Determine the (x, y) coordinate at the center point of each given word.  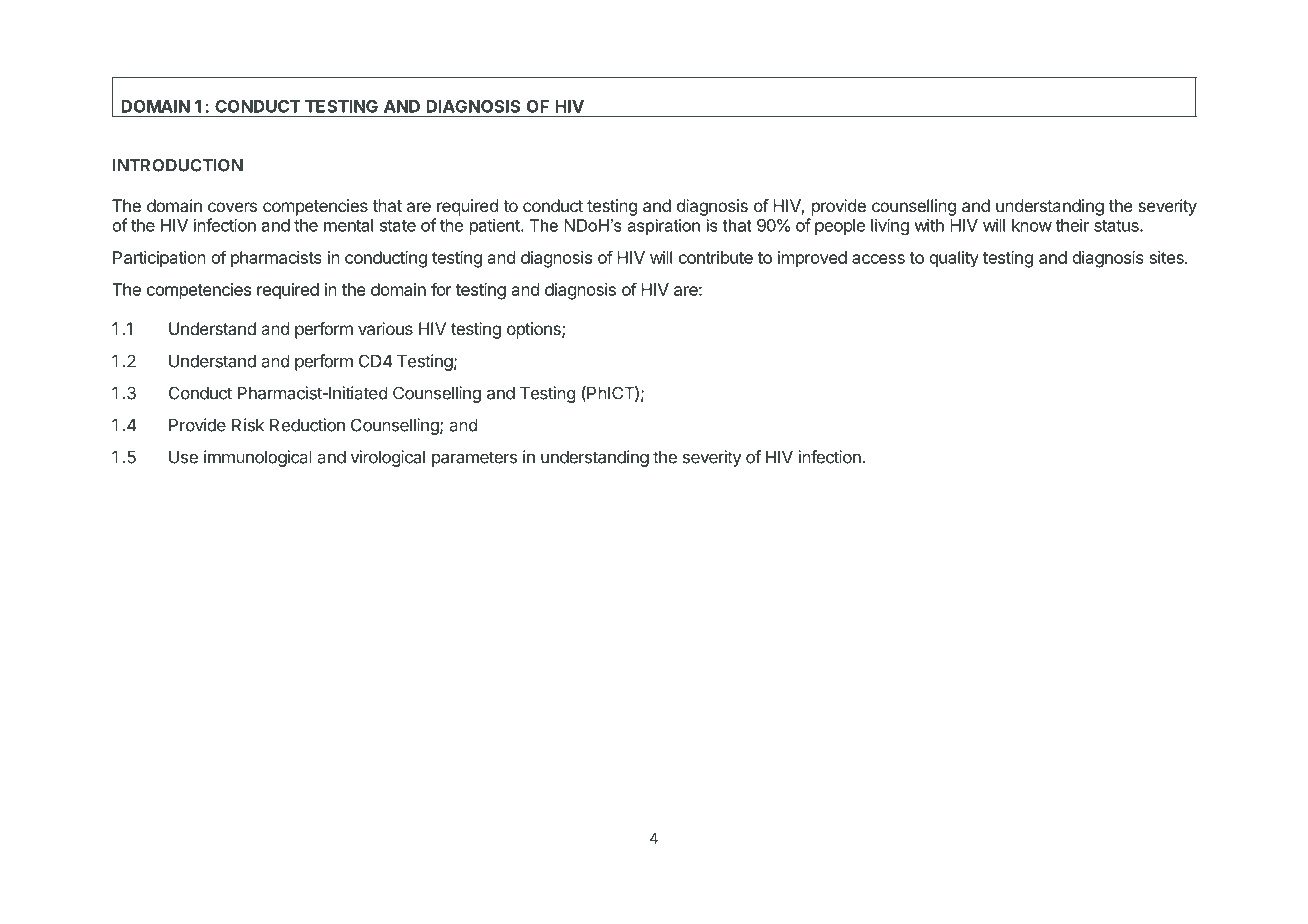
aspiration (663, 227)
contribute (716, 257)
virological (388, 458)
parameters (474, 459)
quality (954, 259)
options (535, 330)
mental (348, 225)
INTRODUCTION (178, 165)
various (385, 328)
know (1032, 225)
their (1072, 225)
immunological (258, 458)
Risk (248, 425)
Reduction (307, 425)
